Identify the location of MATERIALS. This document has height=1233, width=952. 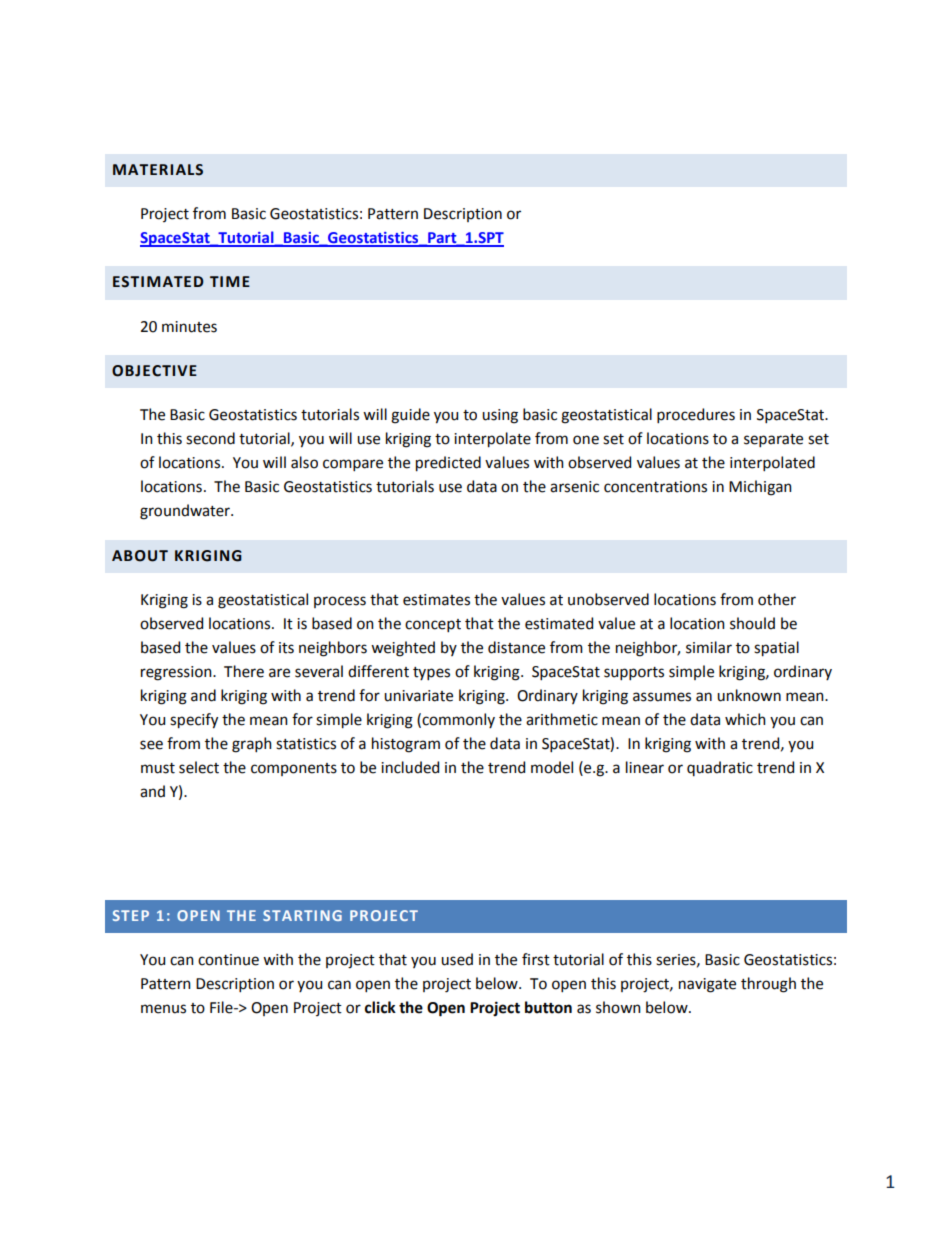
(158, 170).
